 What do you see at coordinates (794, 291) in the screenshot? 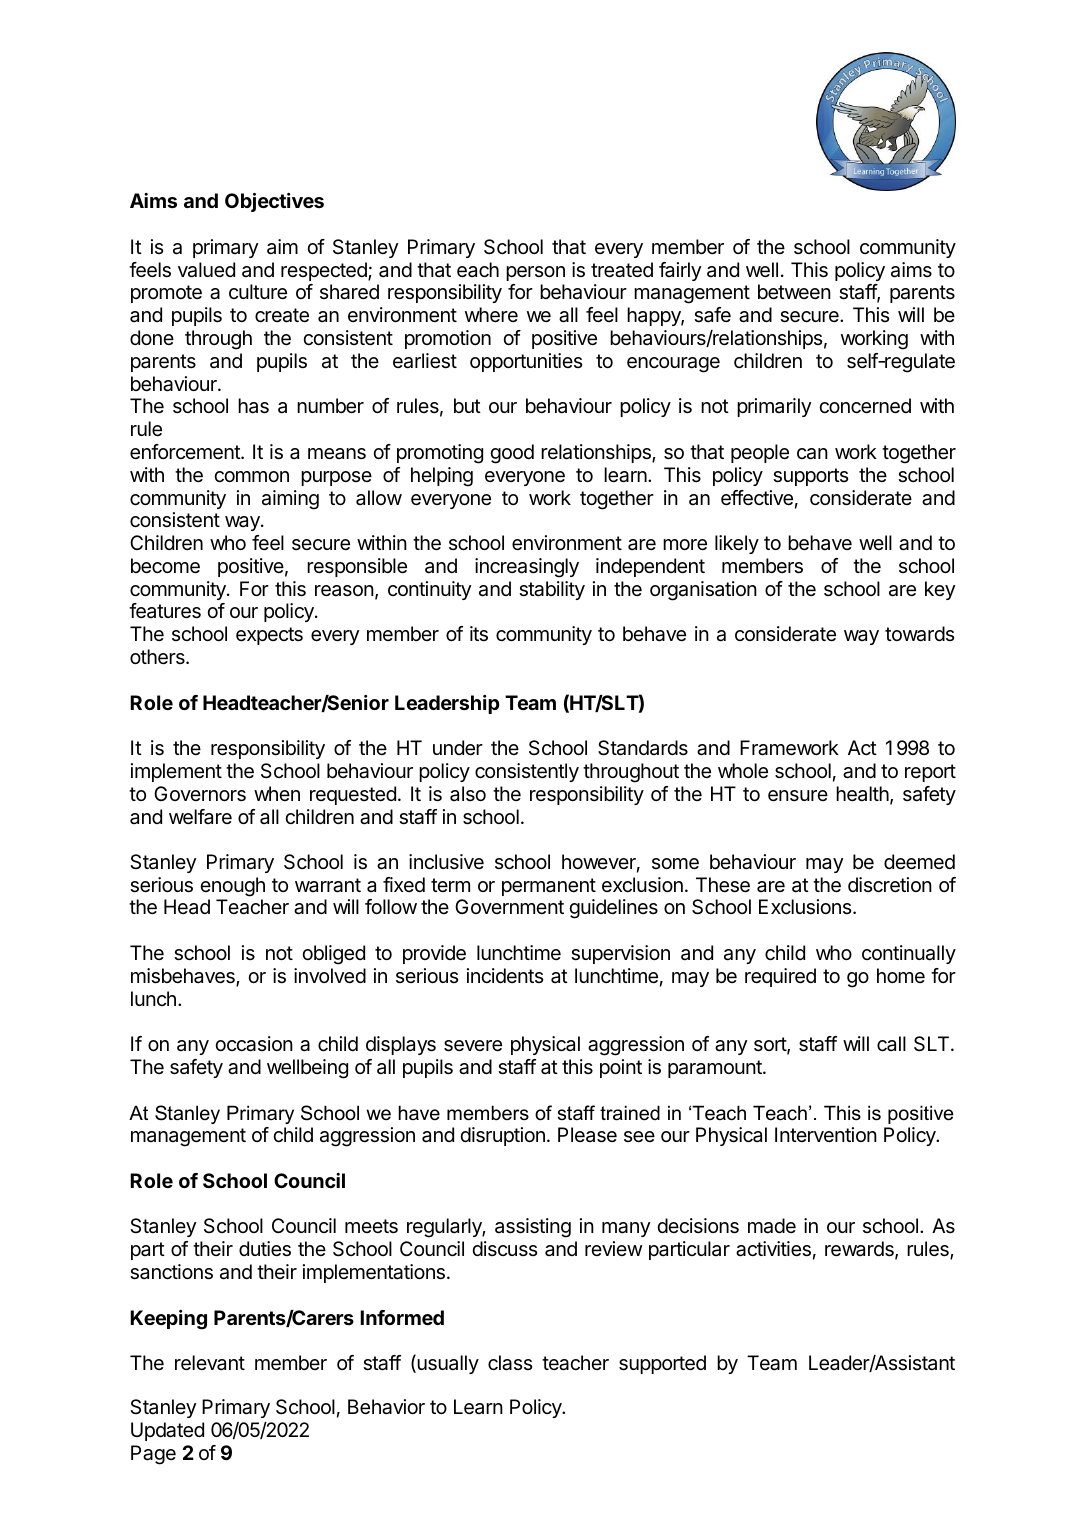
I see `between` at bounding box center [794, 291].
